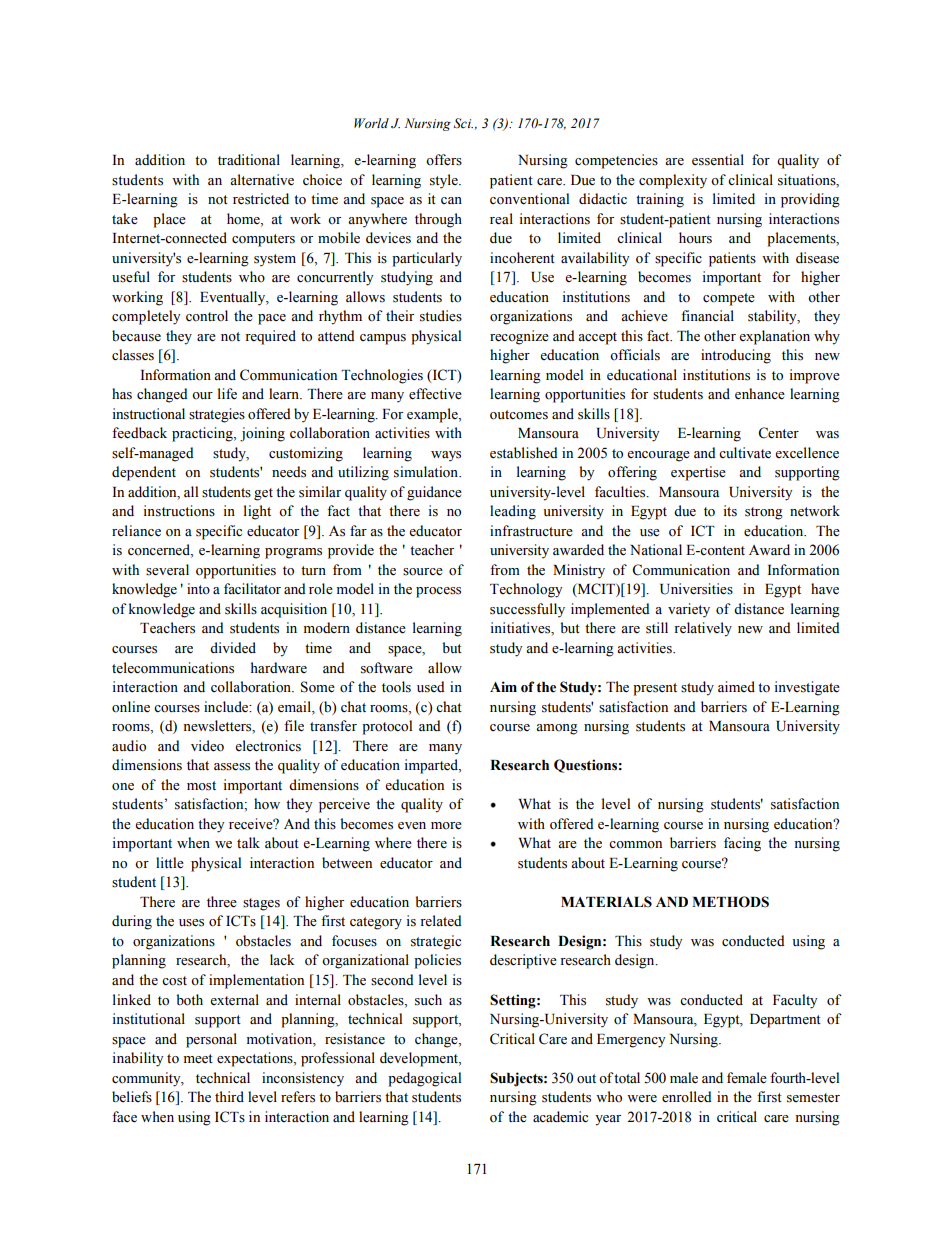  I want to click on process, so click(438, 592).
